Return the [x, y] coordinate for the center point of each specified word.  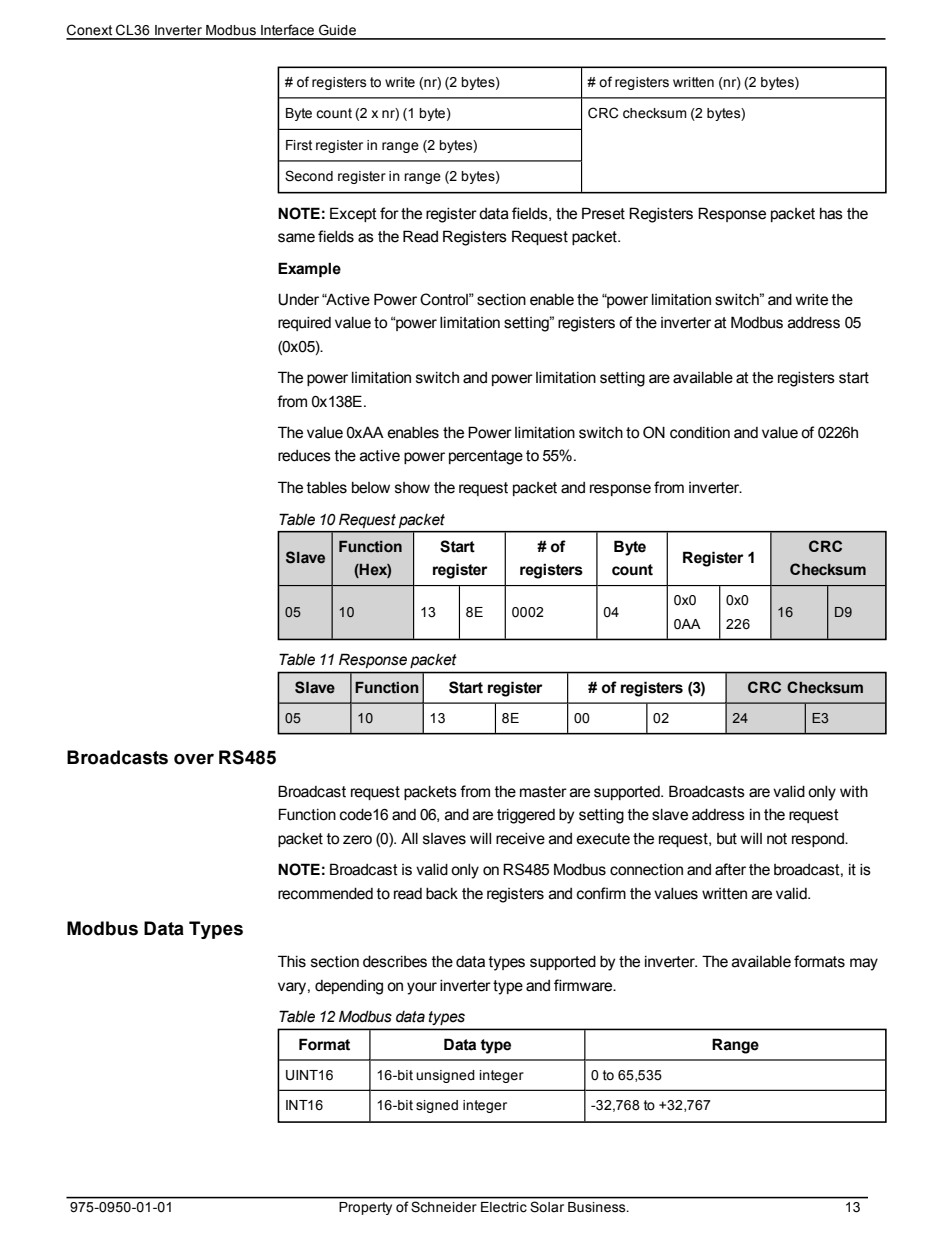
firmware [584, 985]
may [864, 964]
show [412, 488]
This [292, 961]
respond [819, 840]
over [194, 759]
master [543, 792]
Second [309, 176]
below [371, 488]
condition [700, 433]
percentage [486, 457]
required [304, 324]
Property [365, 1208]
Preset [603, 213]
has [831, 214]
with [854, 792]
